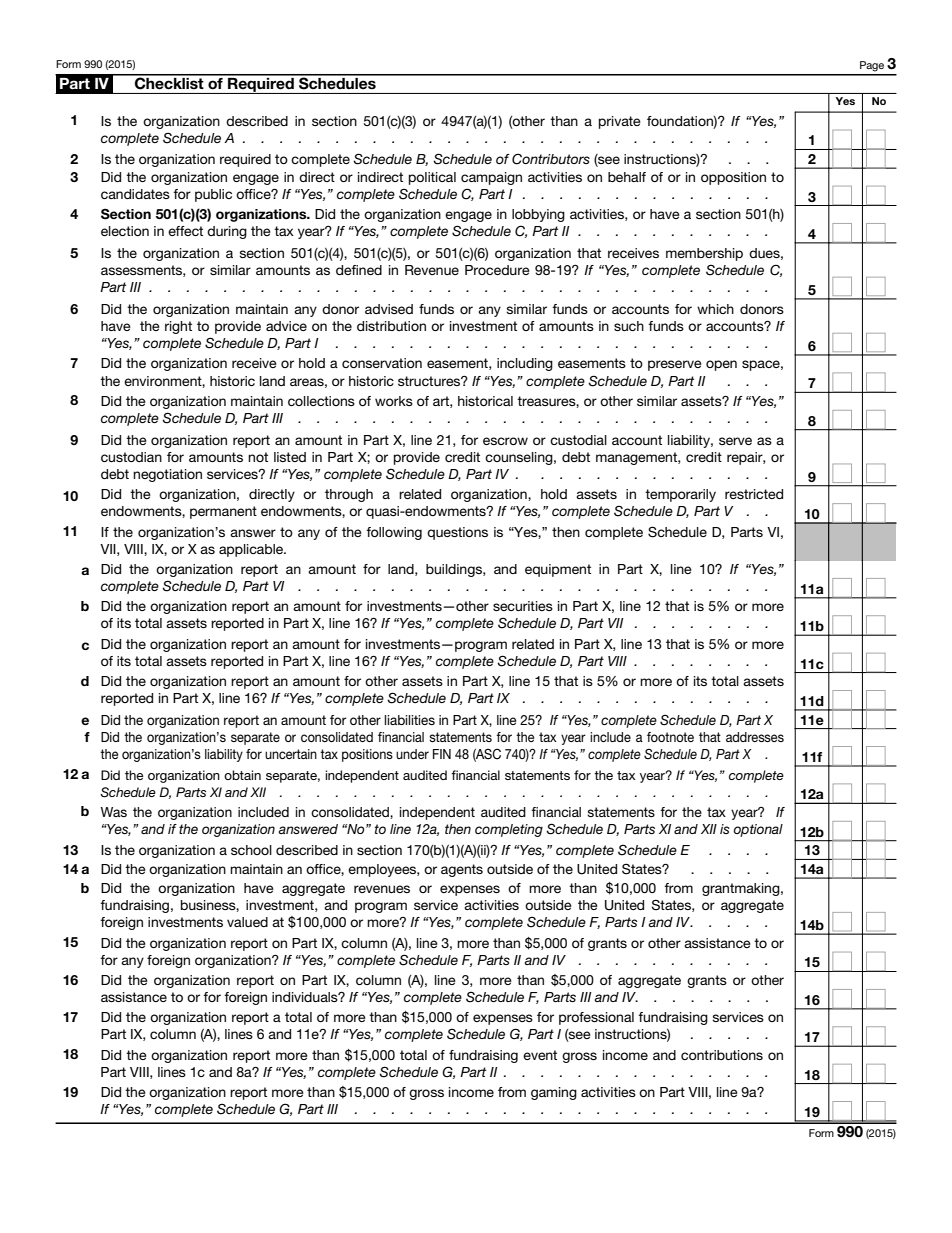  What do you see at coordinates (540, 1055) in the image?
I see `event` at bounding box center [540, 1055].
